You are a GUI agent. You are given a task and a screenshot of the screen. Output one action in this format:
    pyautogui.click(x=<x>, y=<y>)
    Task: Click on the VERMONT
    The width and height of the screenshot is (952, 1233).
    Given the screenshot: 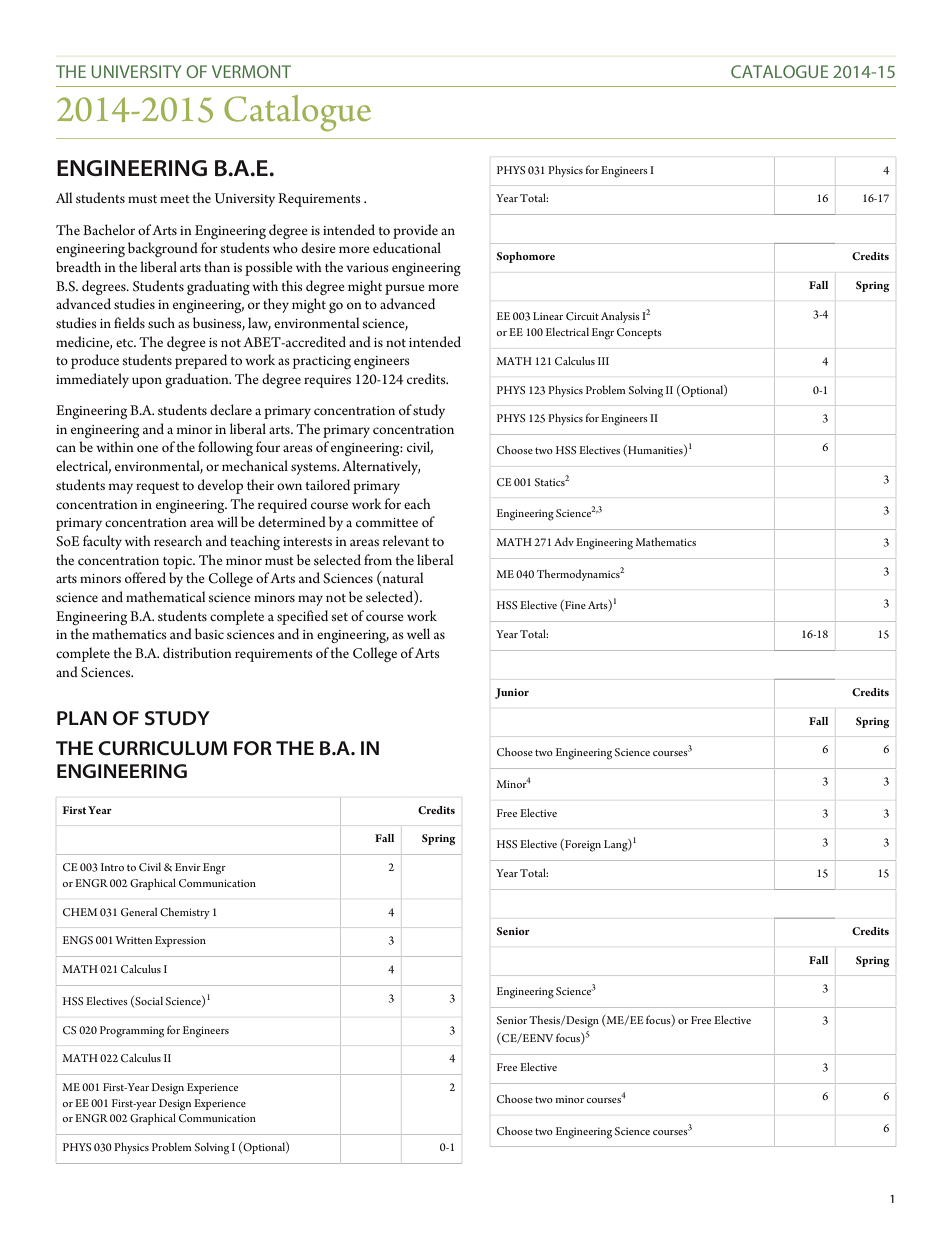 What is the action you would take?
    pyautogui.click(x=251, y=71)
